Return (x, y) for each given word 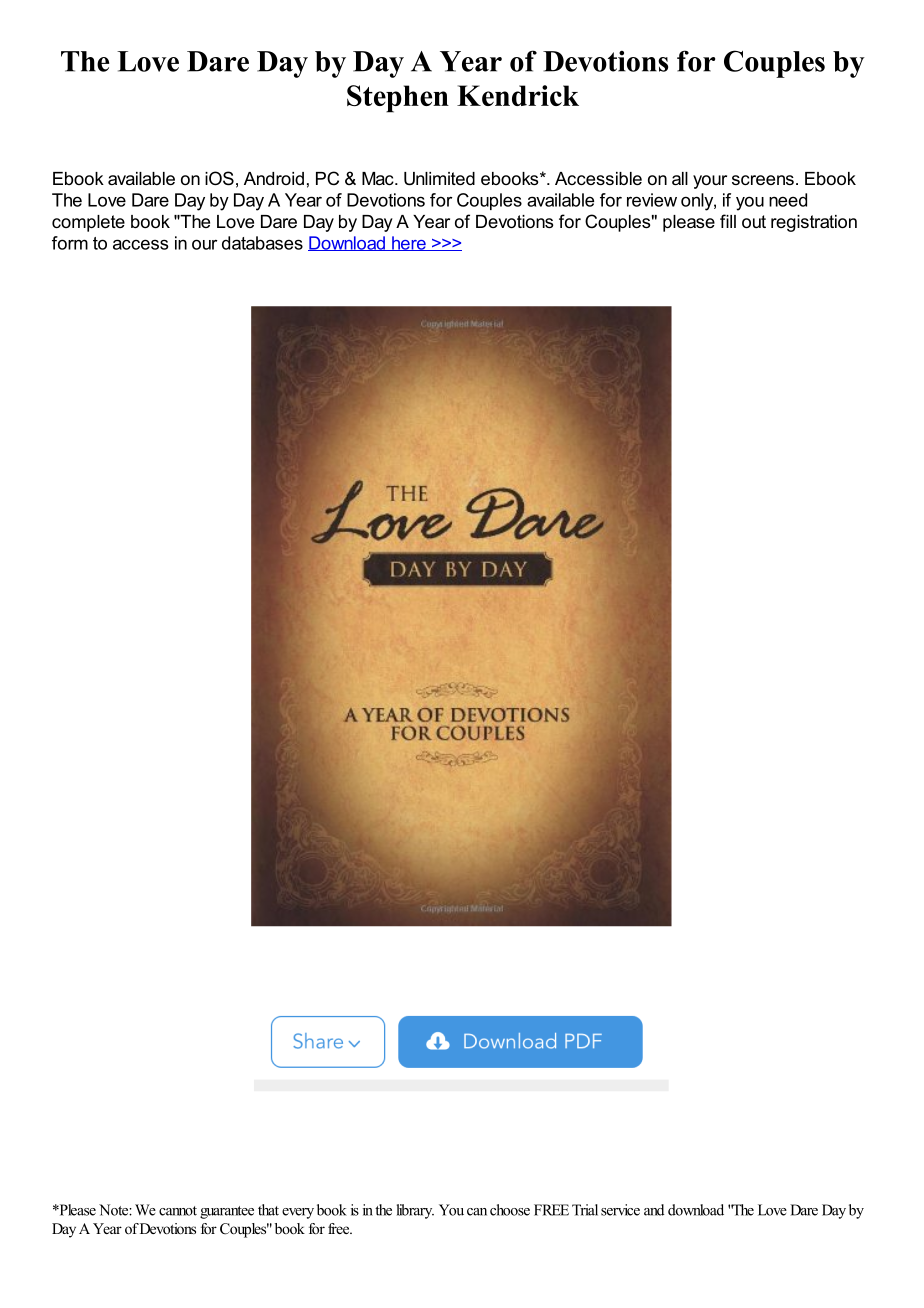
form (70, 243)
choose (510, 1210)
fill (728, 221)
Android (274, 178)
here (409, 243)
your (710, 182)
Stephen (398, 99)
